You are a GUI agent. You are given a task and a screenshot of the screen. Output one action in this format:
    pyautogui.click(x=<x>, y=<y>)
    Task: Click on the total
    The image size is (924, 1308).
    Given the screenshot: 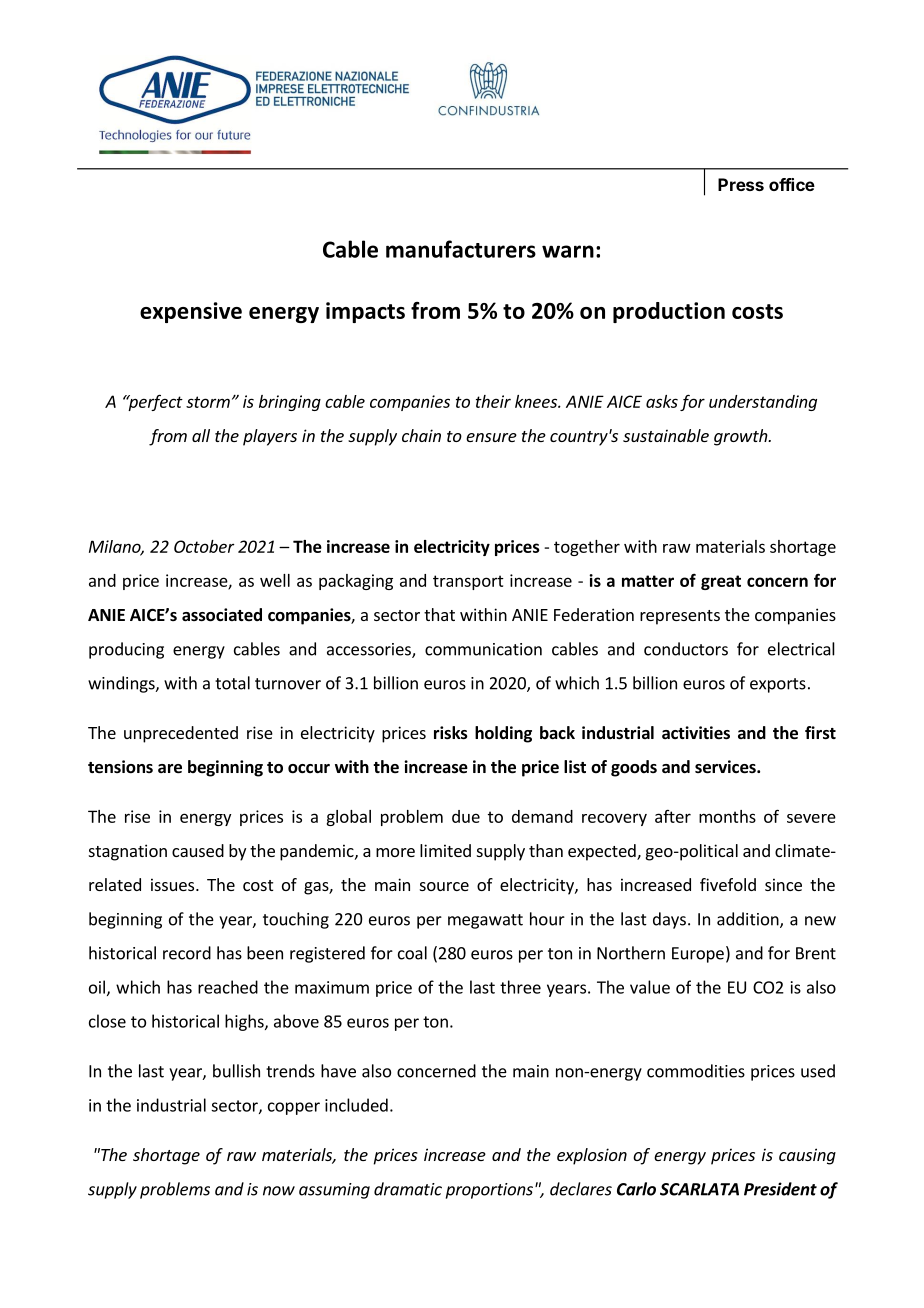 What is the action you would take?
    pyautogui.click(x=232, y=683)
